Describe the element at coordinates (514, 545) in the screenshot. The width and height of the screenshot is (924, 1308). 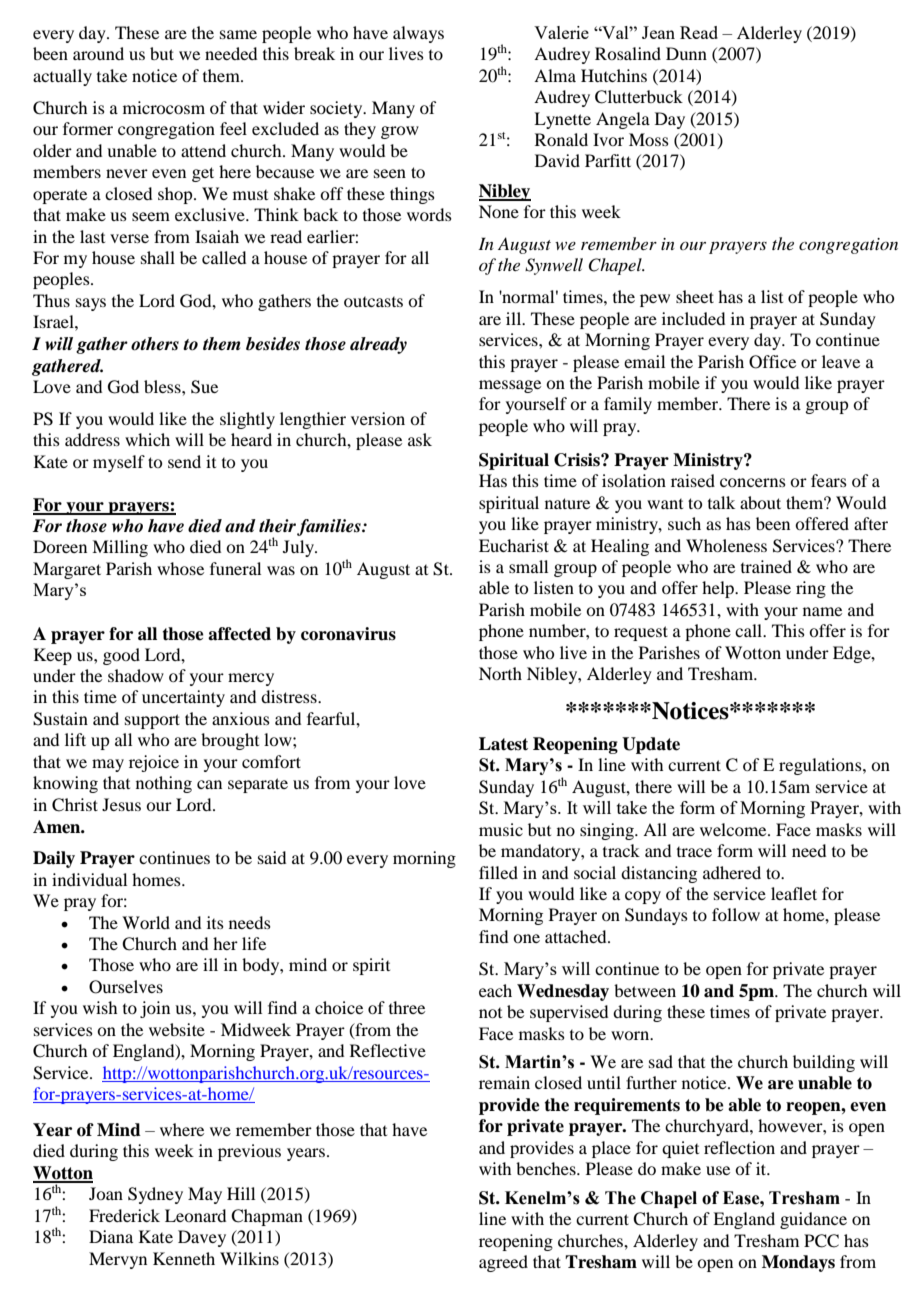
I see `Eucharist` at that location.
